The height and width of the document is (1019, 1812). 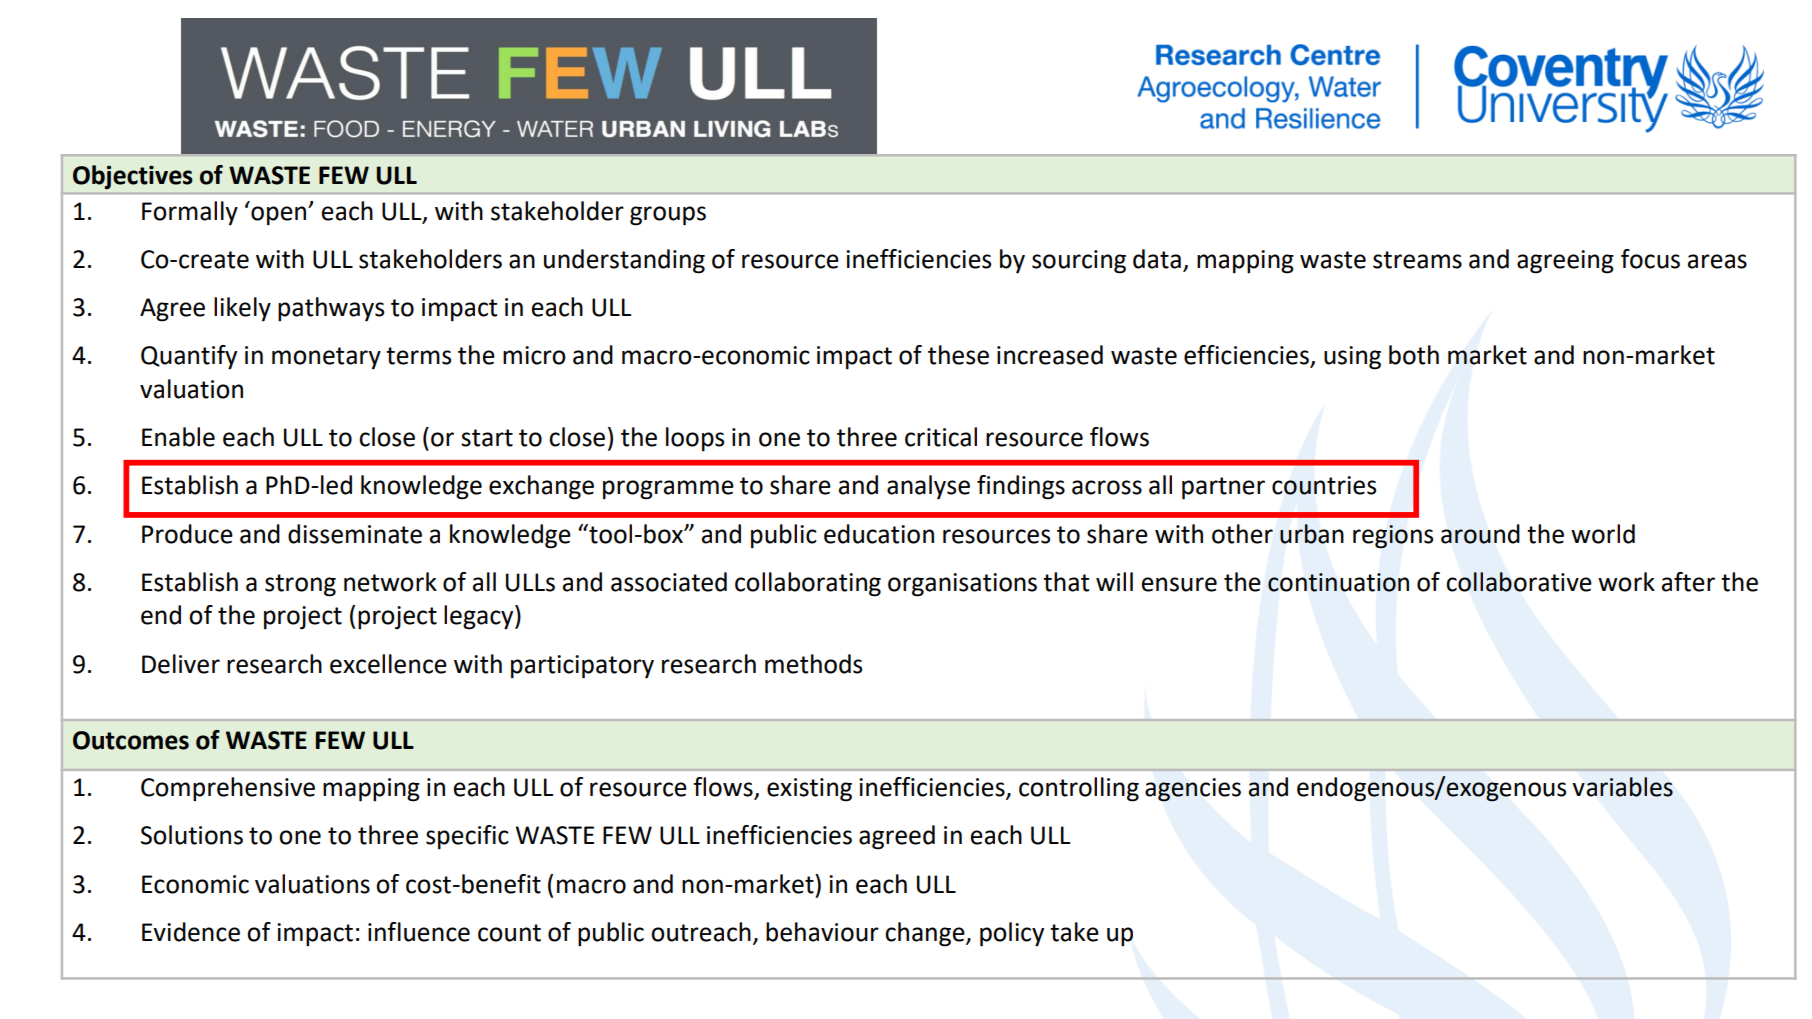 I want to click on groups, so click(x=668, y=216).
